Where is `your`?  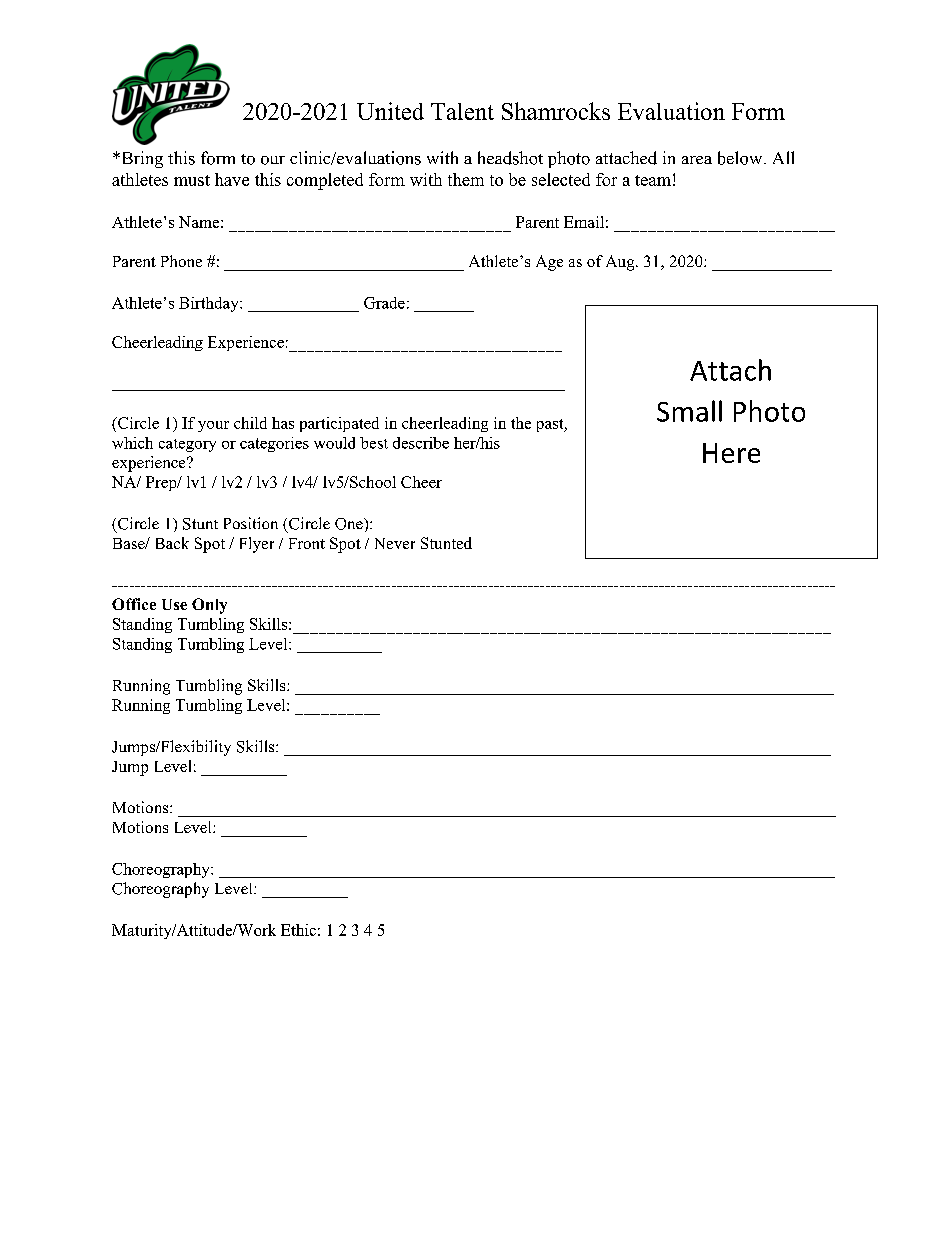 your is located at coordinates (213, 426).
